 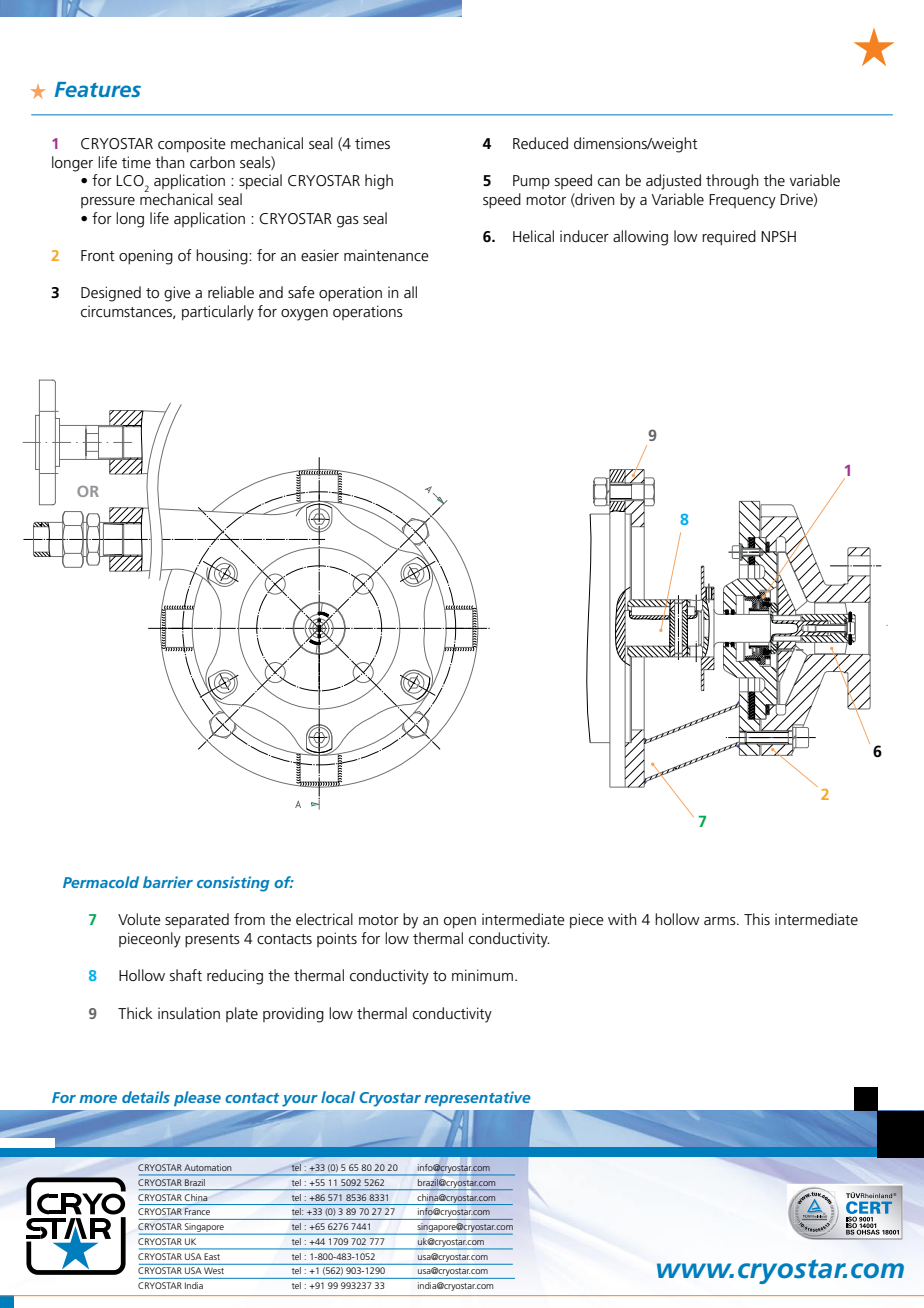 What do you see at coordinates (673, 182) in the image?
I see `adjusted` at bounding box center [673, 182].
